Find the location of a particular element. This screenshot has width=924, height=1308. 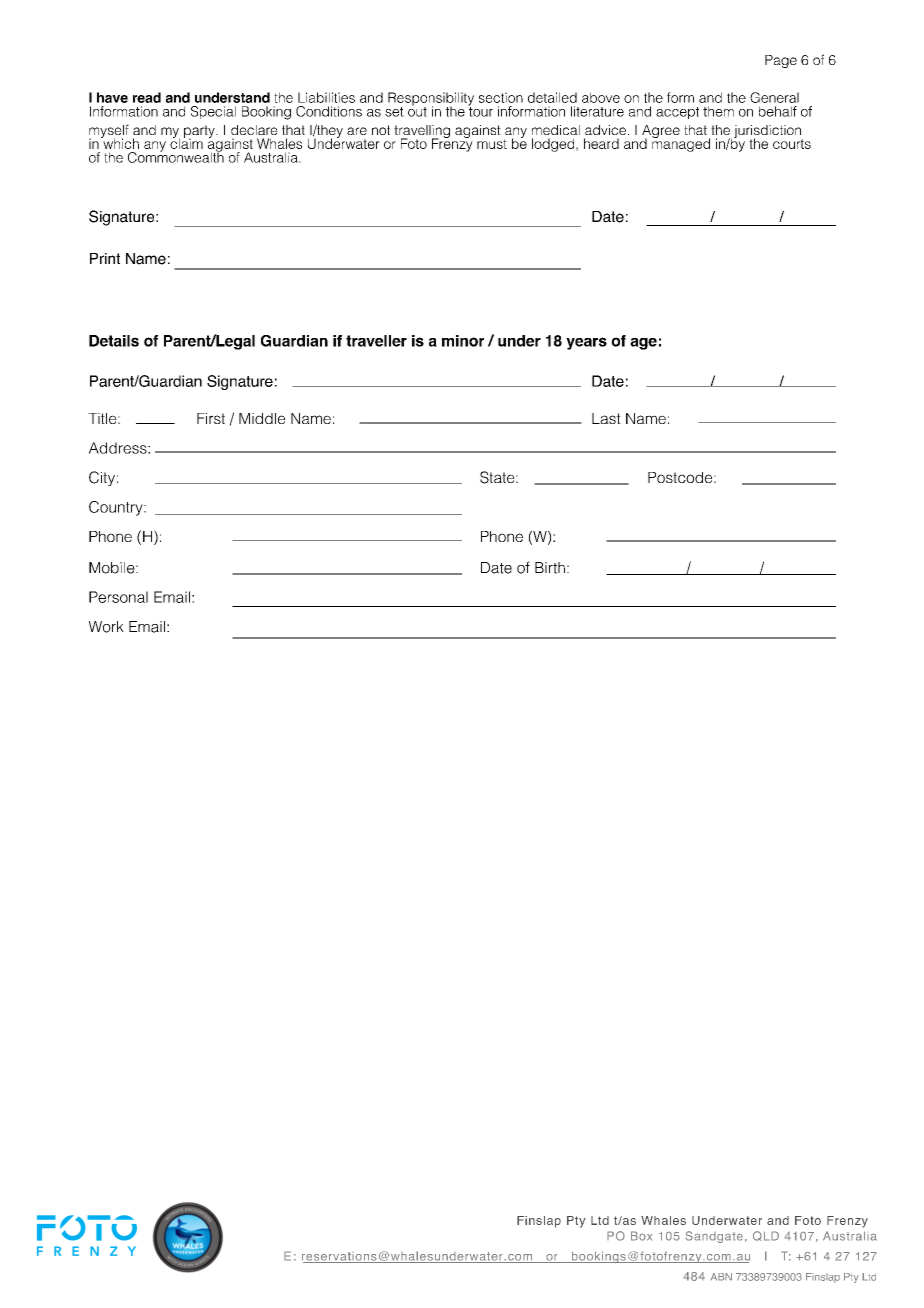

QLD is located at coordinates (766, 1236).
